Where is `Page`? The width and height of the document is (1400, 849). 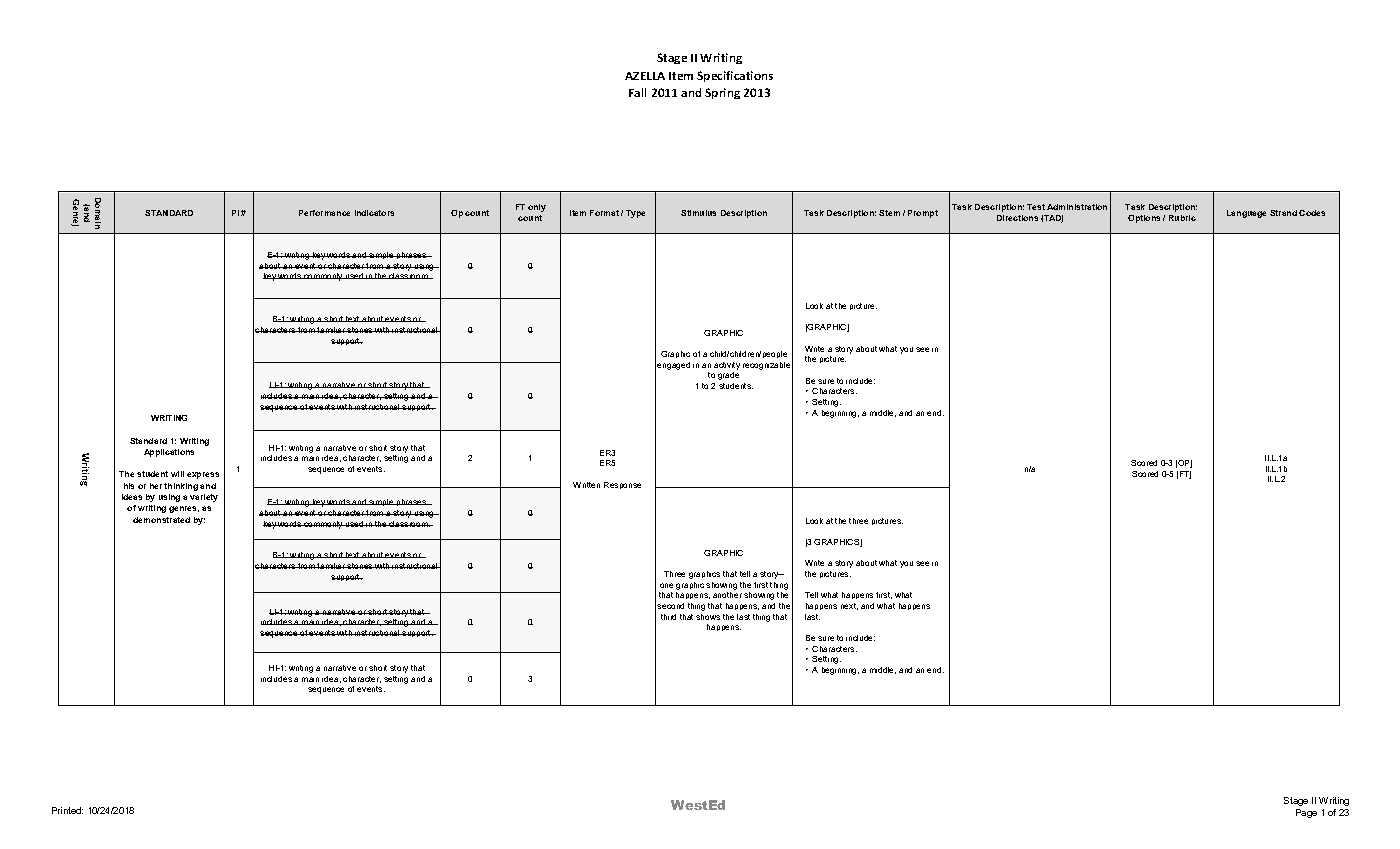 Page is located at coordinates (1306, 813).
